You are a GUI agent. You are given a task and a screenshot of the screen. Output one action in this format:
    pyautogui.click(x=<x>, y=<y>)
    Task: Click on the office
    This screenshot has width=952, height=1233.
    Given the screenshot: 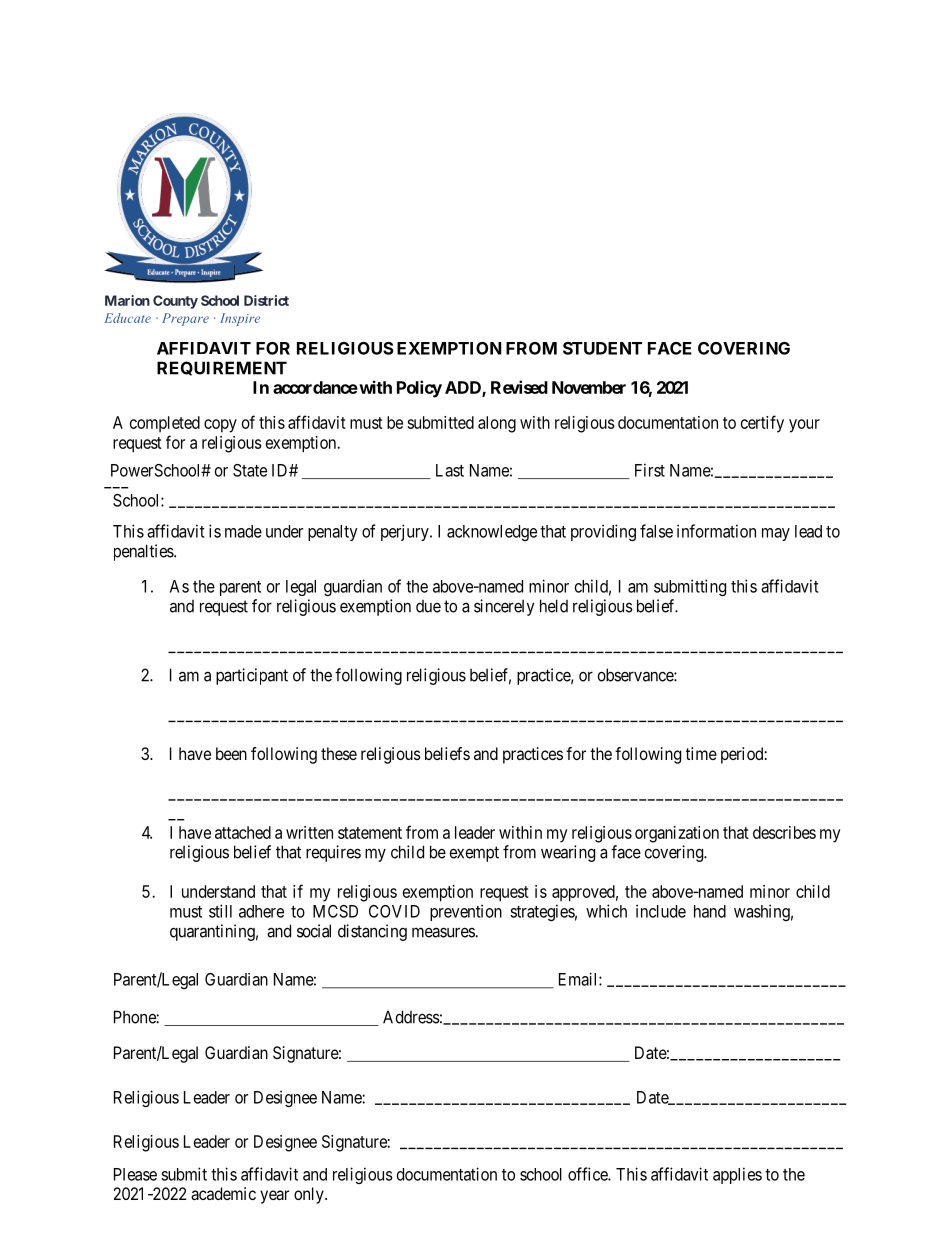 What is the action you would take?
    pyautogui.click(x=588, y=1174)
